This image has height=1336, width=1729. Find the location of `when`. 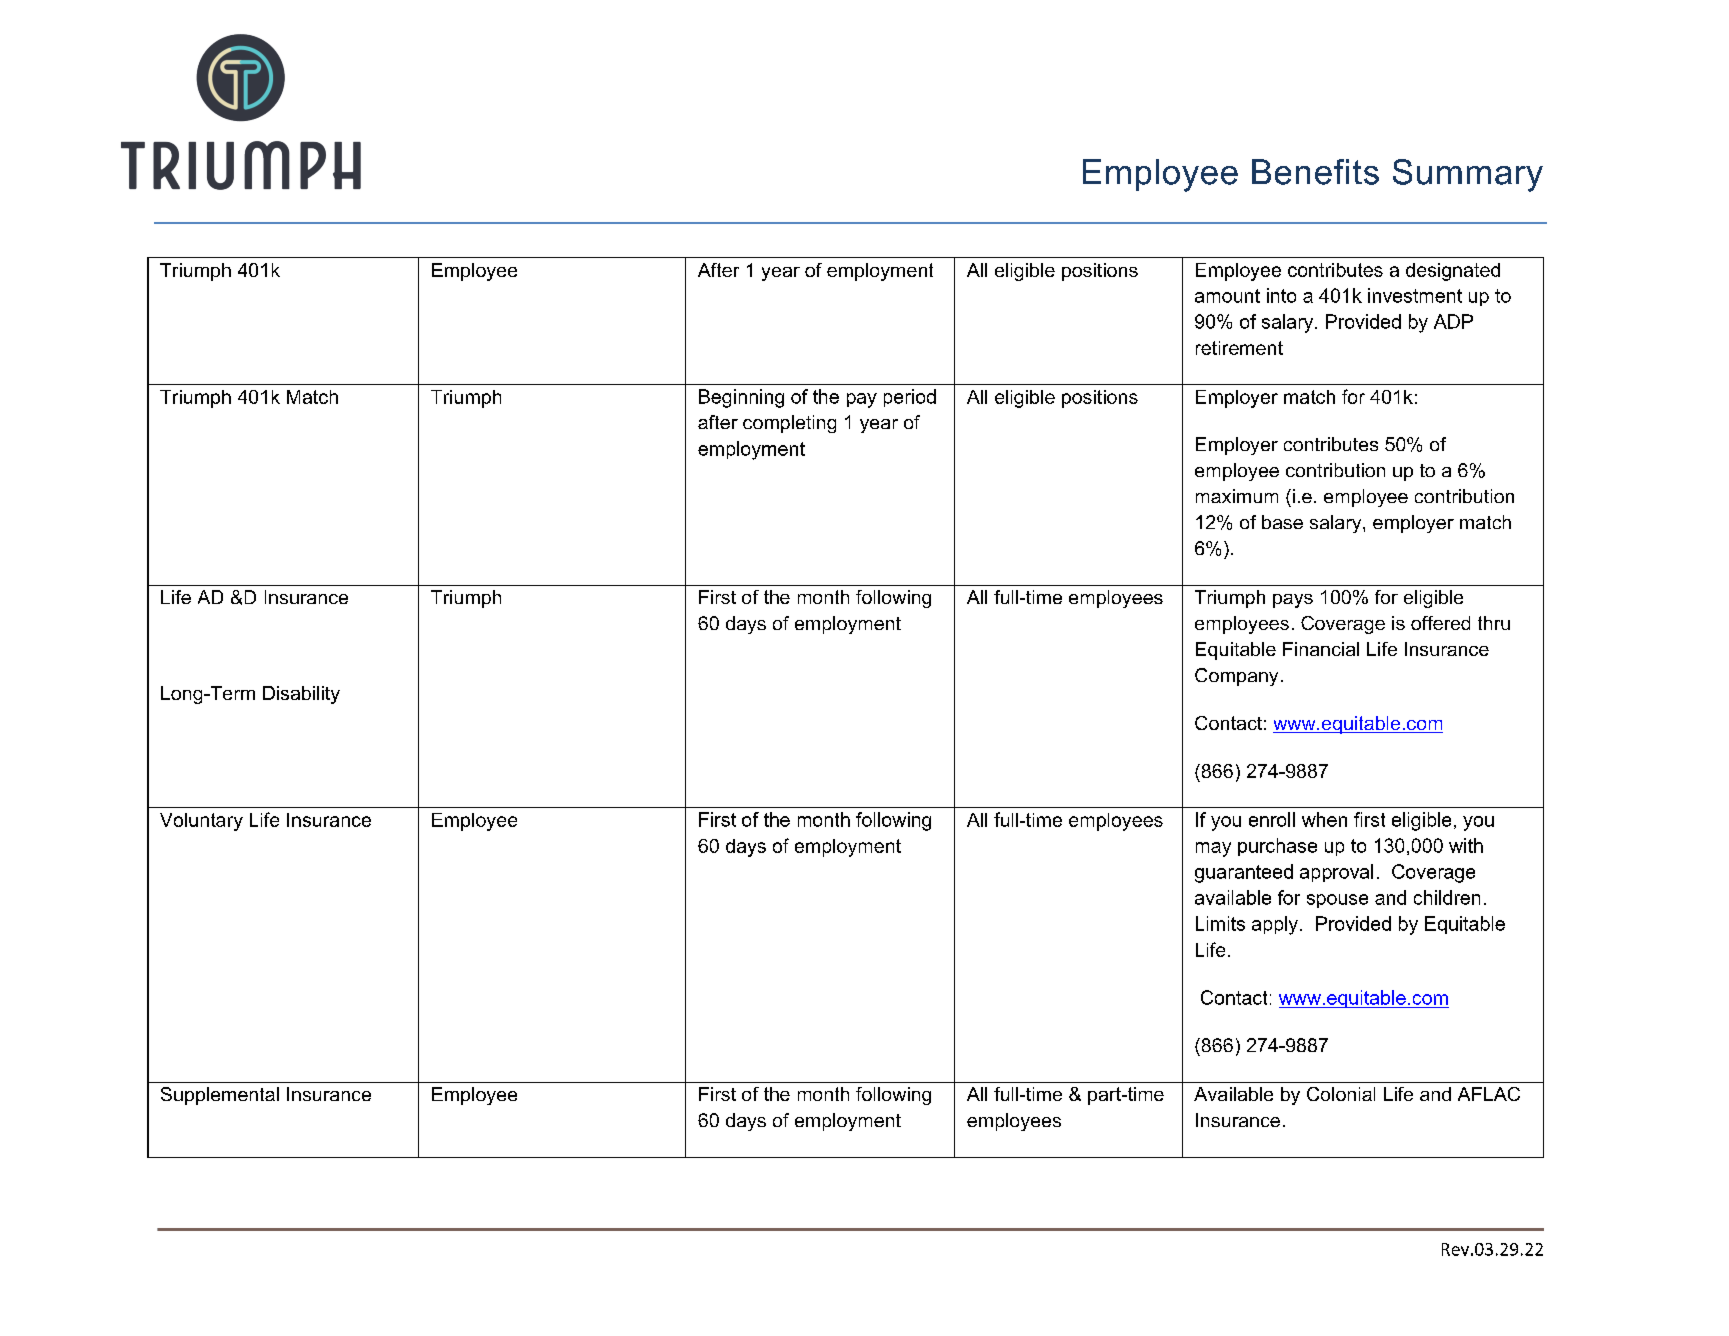

when is located at coordinates (1324, 819).
